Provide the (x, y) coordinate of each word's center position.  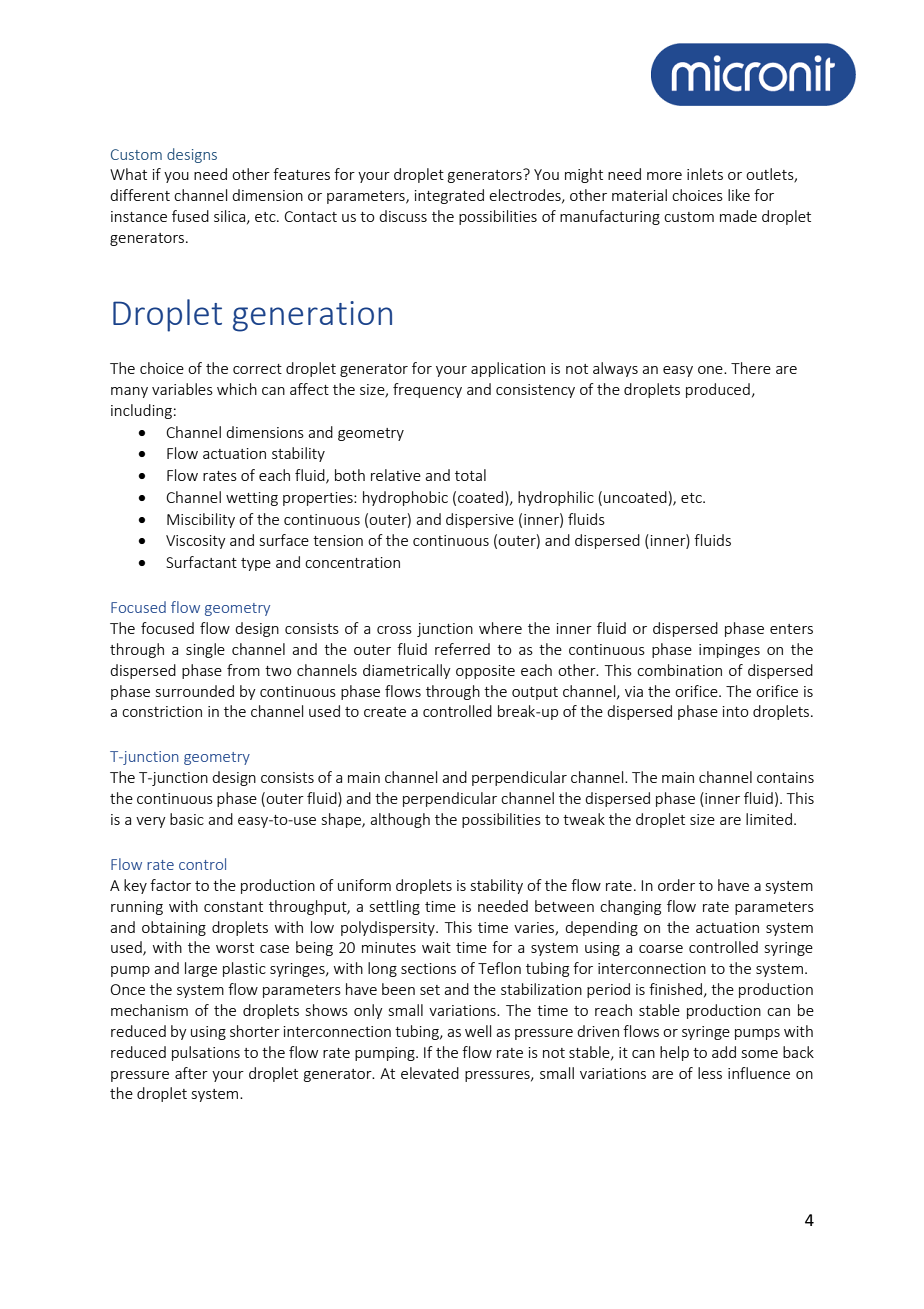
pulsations (206, 1053)
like (739, 195)
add (724, 1052)
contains (785, 777)
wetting (252, 499)
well (478, 1031)
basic (187, 819)
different (140, 195)
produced (718, 390)
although (400, 820)
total (470, 475)
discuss (403, 216)
